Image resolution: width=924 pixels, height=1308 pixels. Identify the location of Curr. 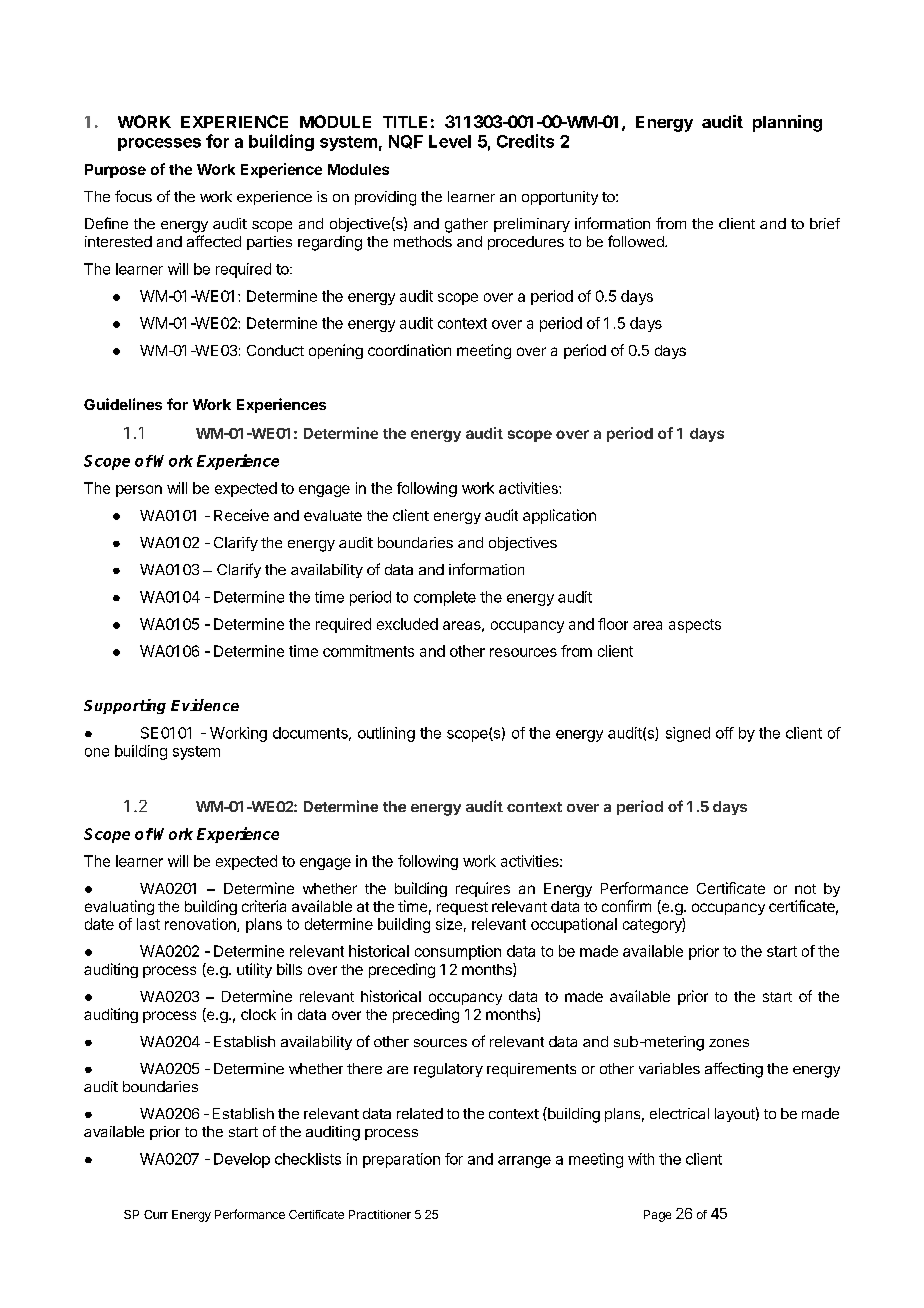
(156, 1214).
